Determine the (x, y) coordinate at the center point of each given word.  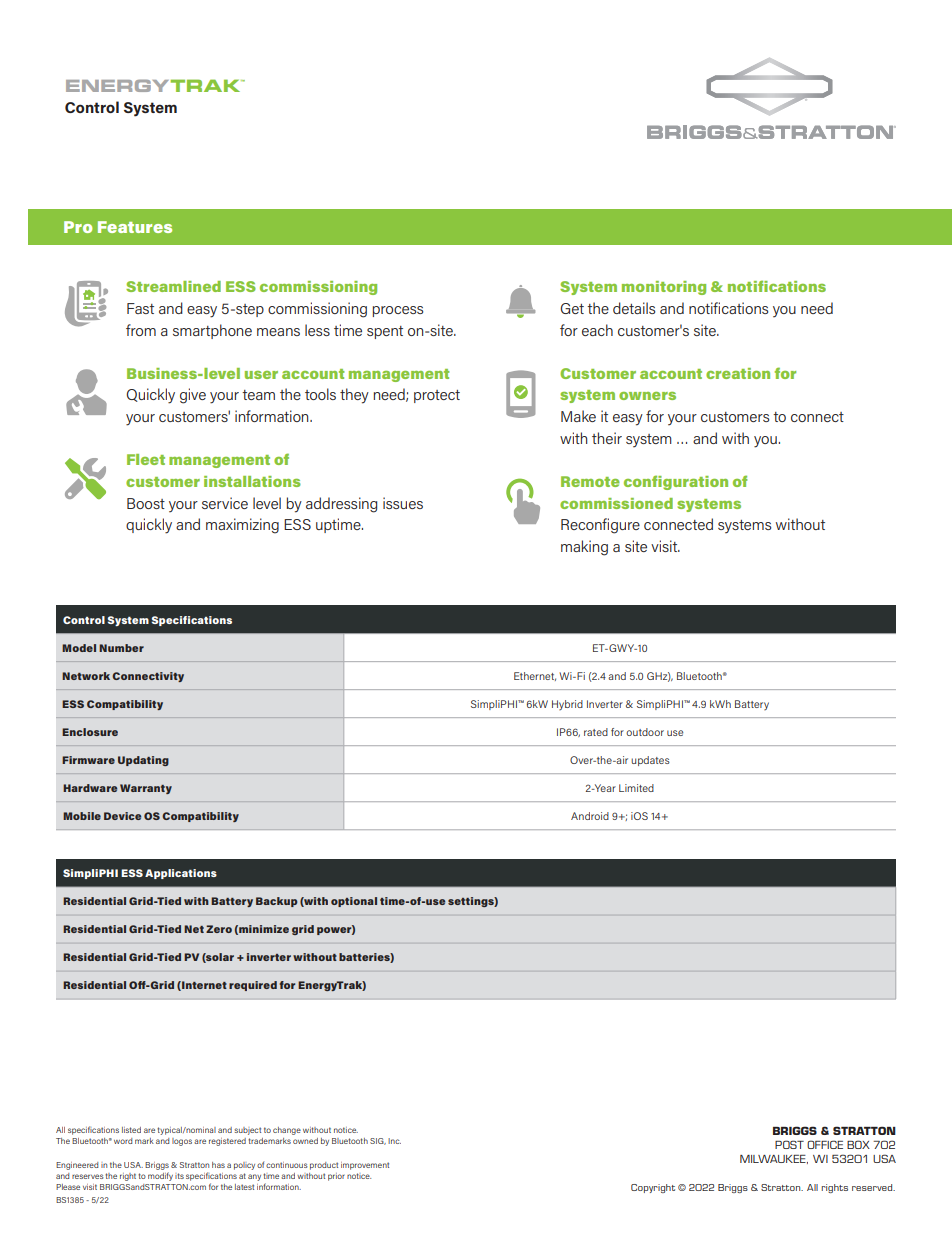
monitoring (664, 288)
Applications (181, 874)
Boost (146, 503)
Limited (636, 788)
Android (590, 816)
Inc (394, 1141)
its (179, 1176)
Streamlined (173, 286)
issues (403, 503)
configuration (676, 482)
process (398, 311)
